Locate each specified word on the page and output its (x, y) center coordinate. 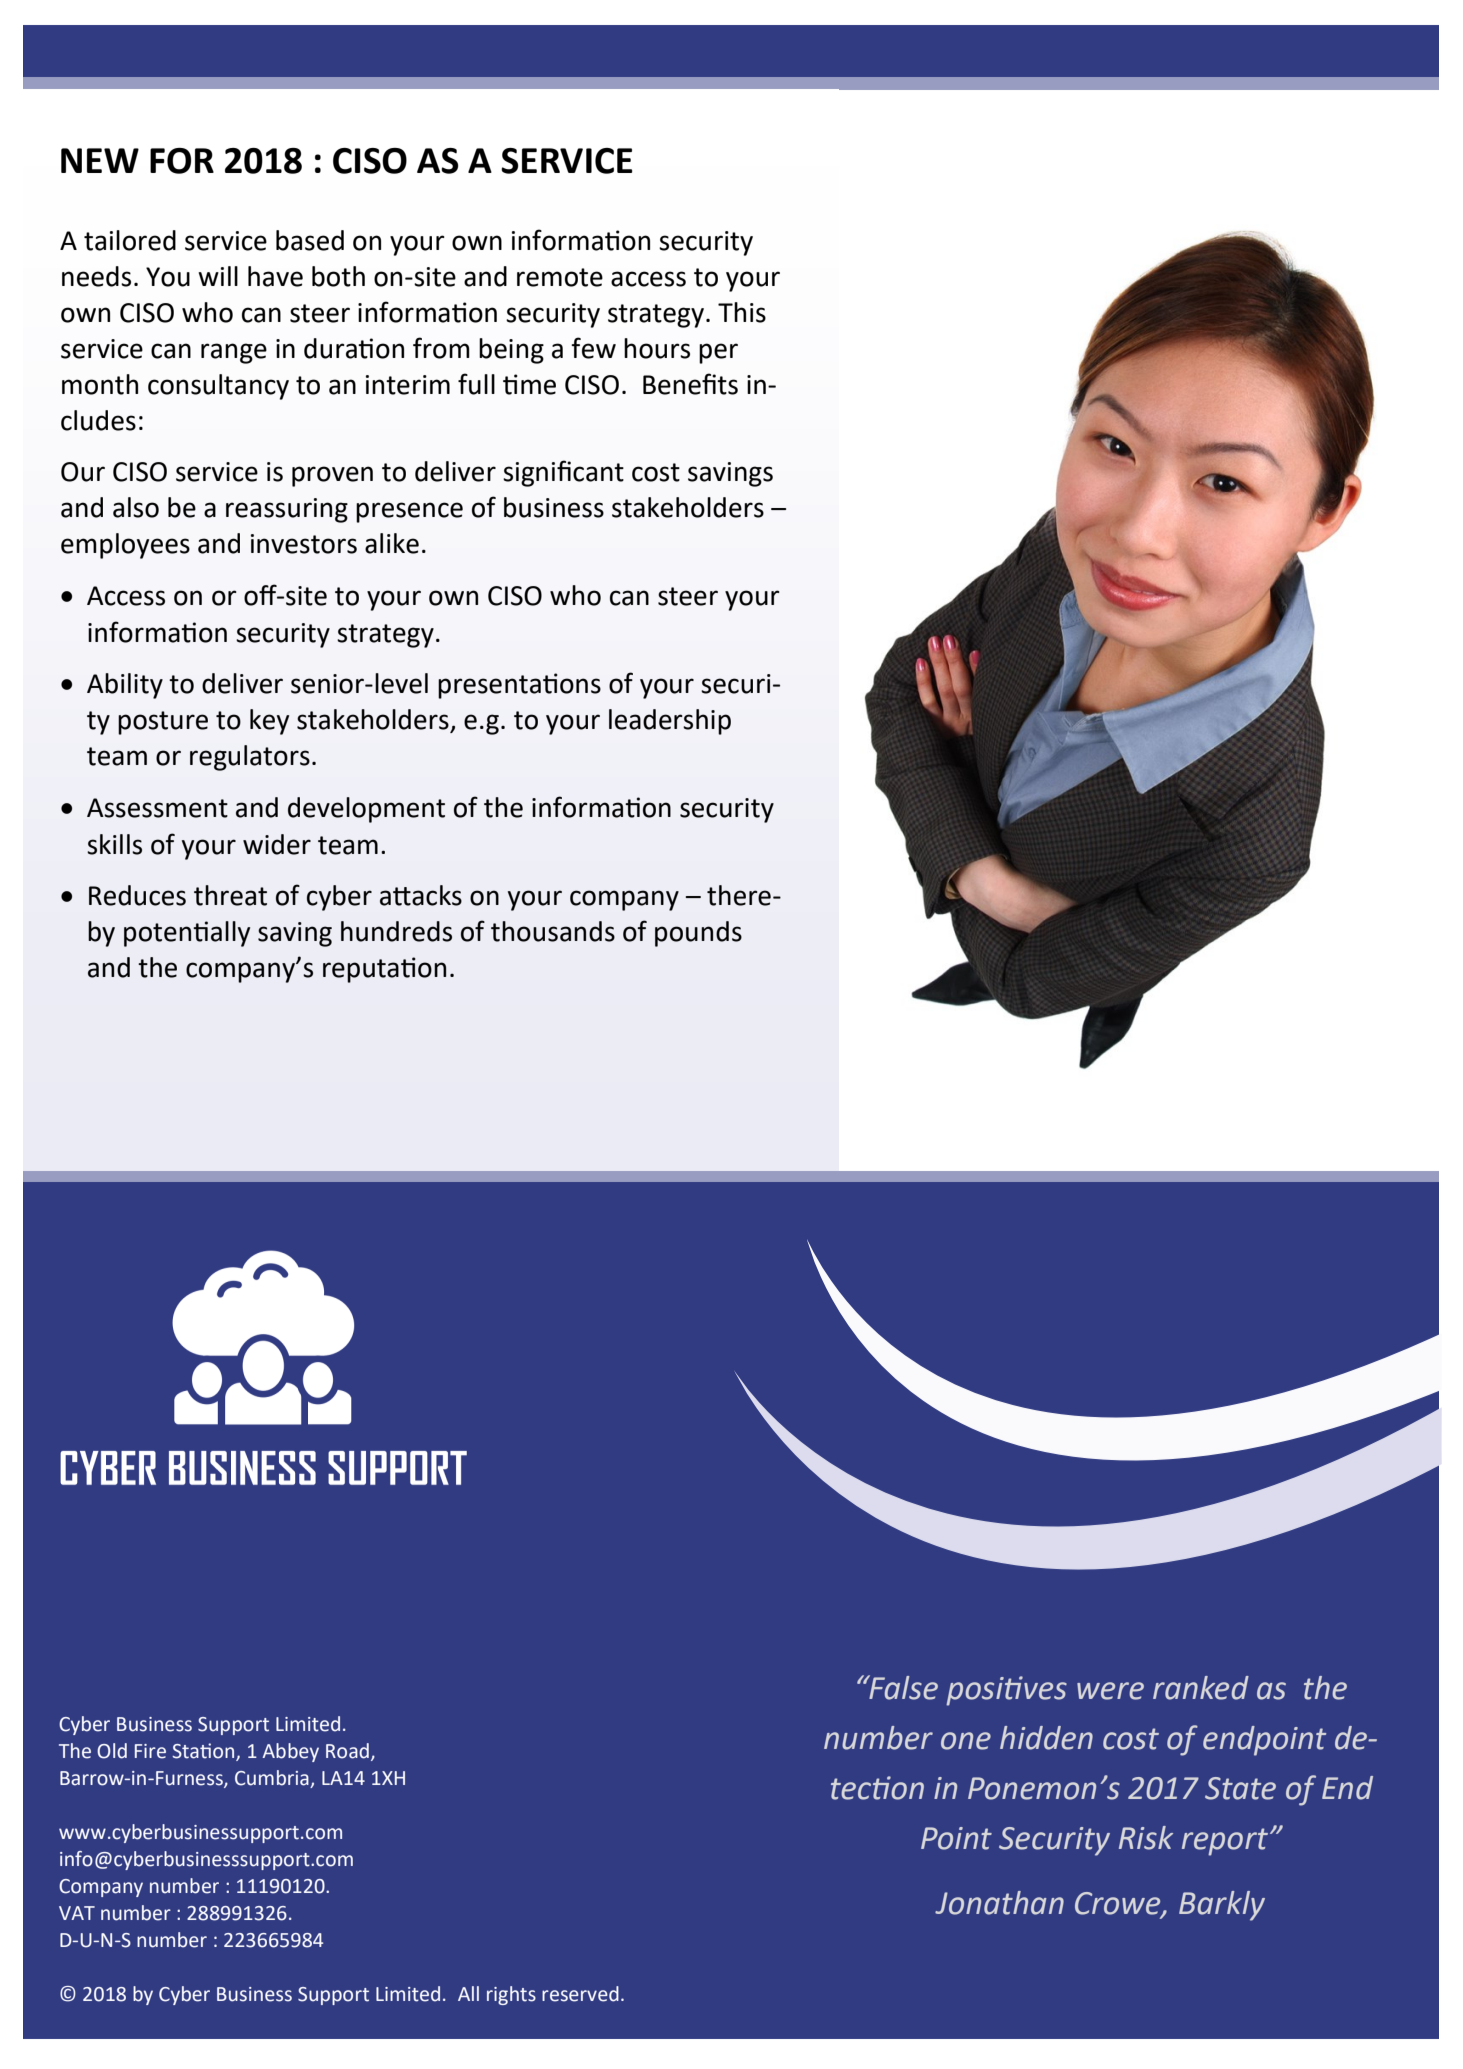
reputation (384, 970)
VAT (77, 1913)
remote (560, 277)
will (218, 276)
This (742, 312)
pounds (698, 934)
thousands (553, 931)
